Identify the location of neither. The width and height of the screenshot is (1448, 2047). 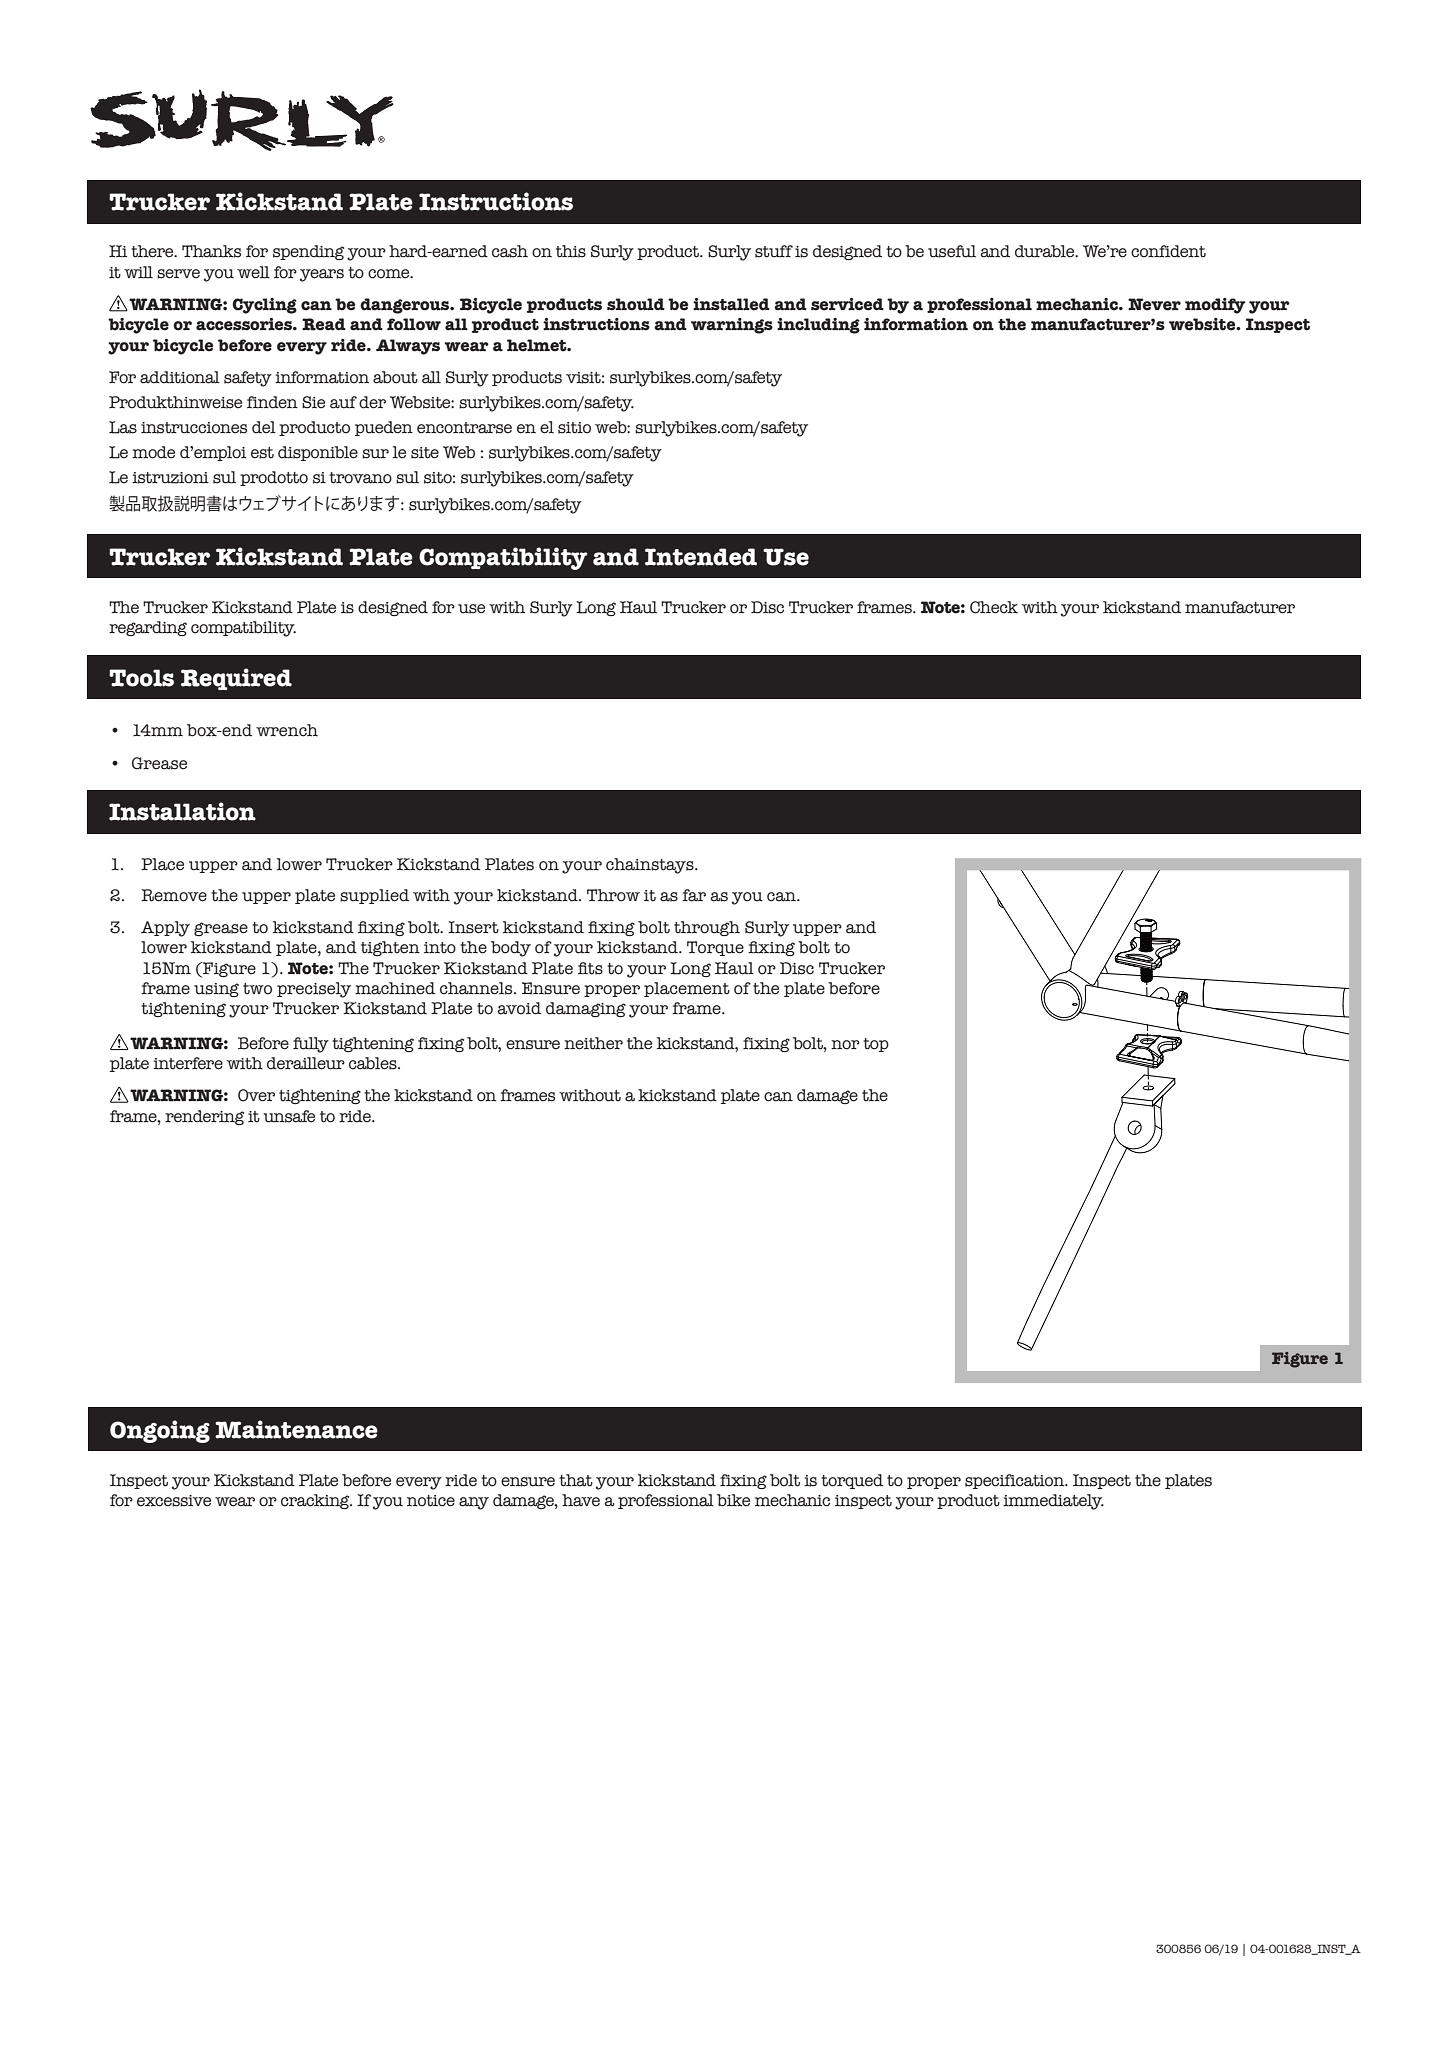
(593, 1043).
